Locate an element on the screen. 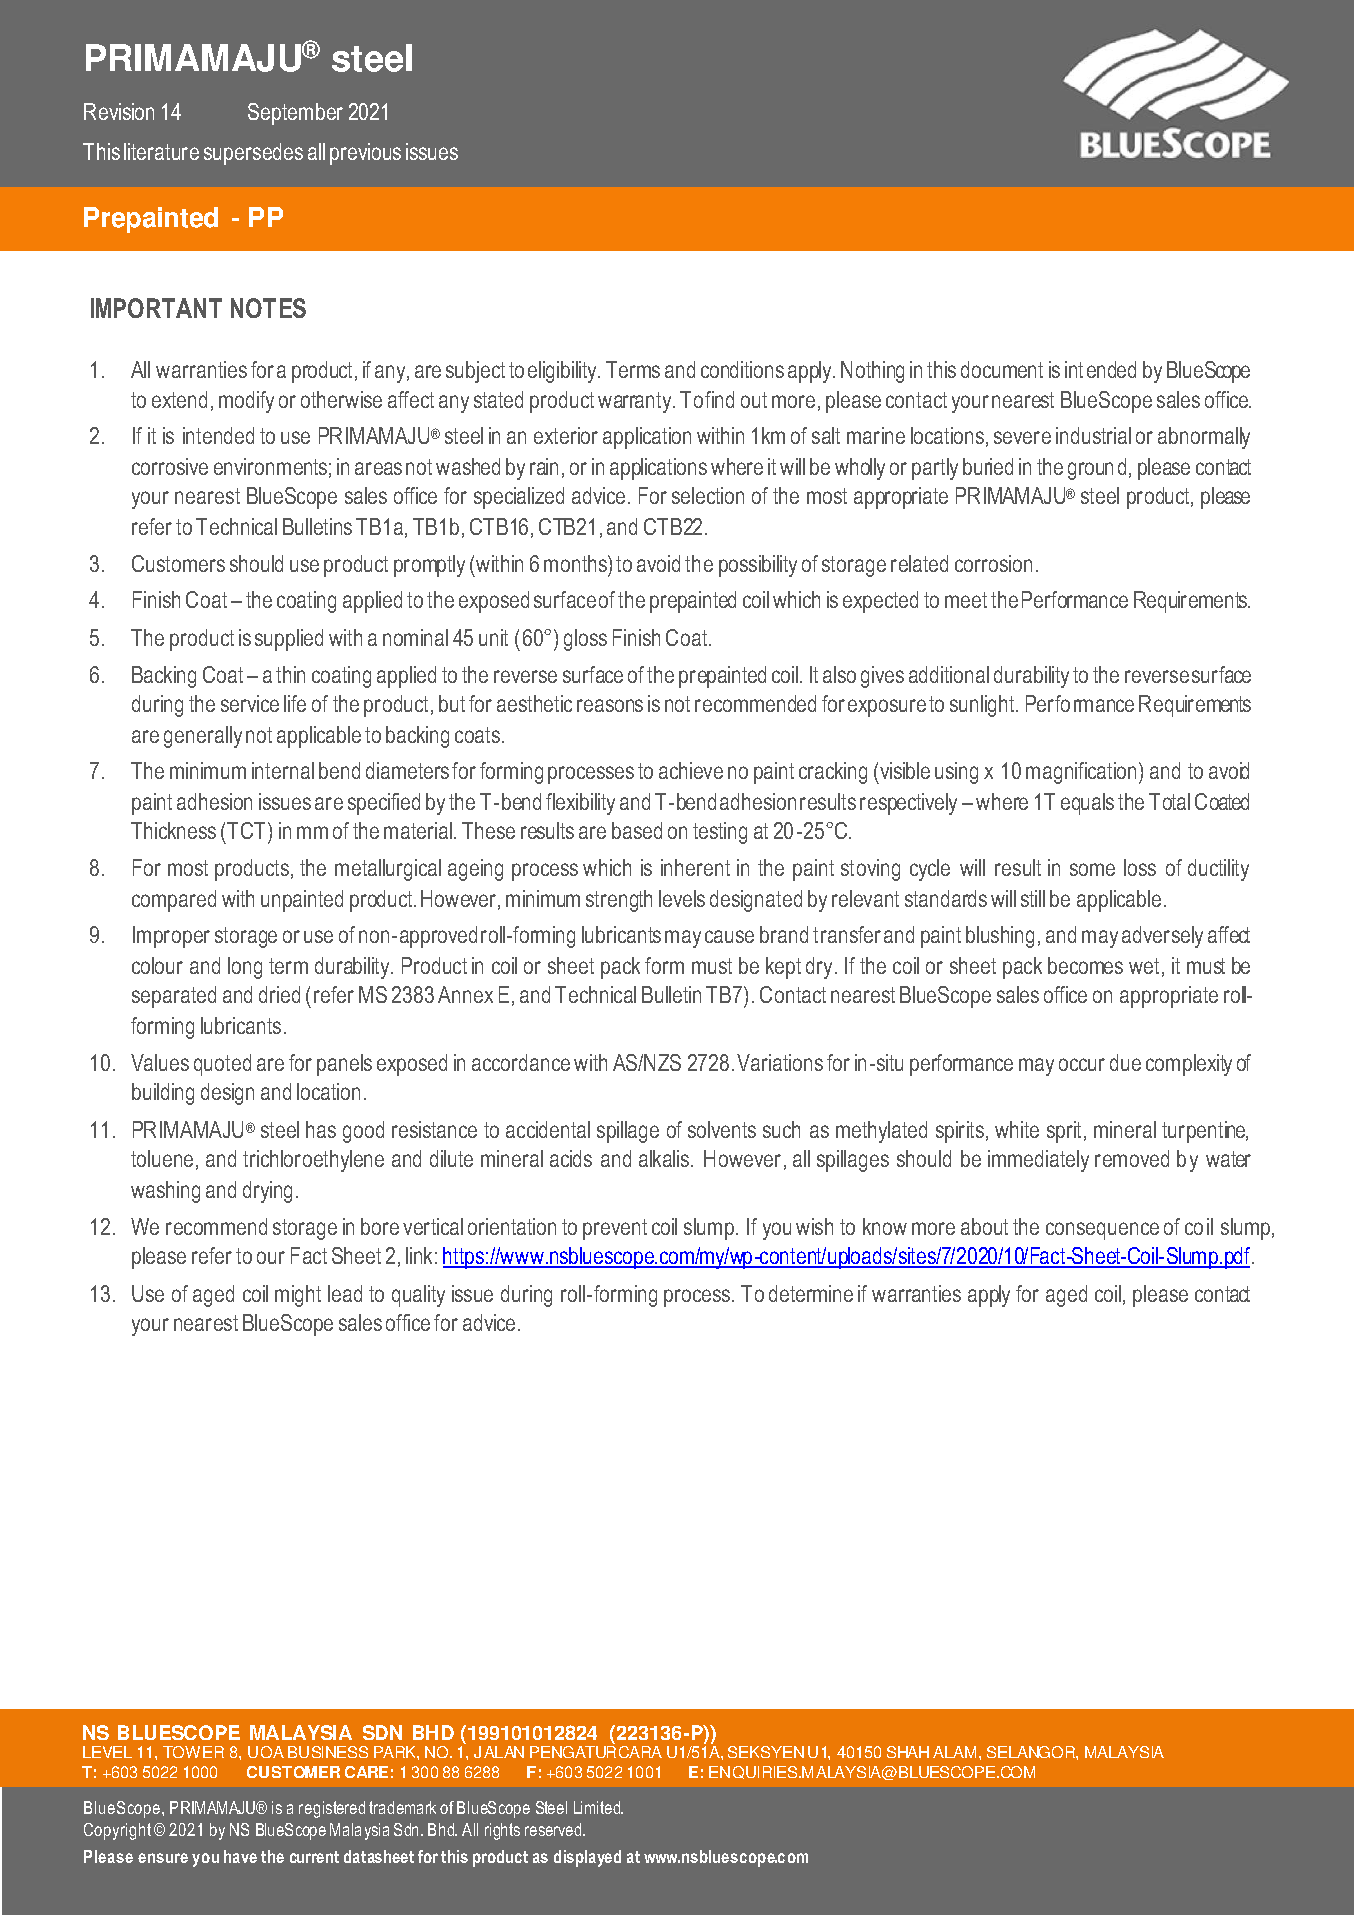 Image resolution: width=1354 pixels, height=1915 pixels. ALAM is located at coordinates (954, 1752).
